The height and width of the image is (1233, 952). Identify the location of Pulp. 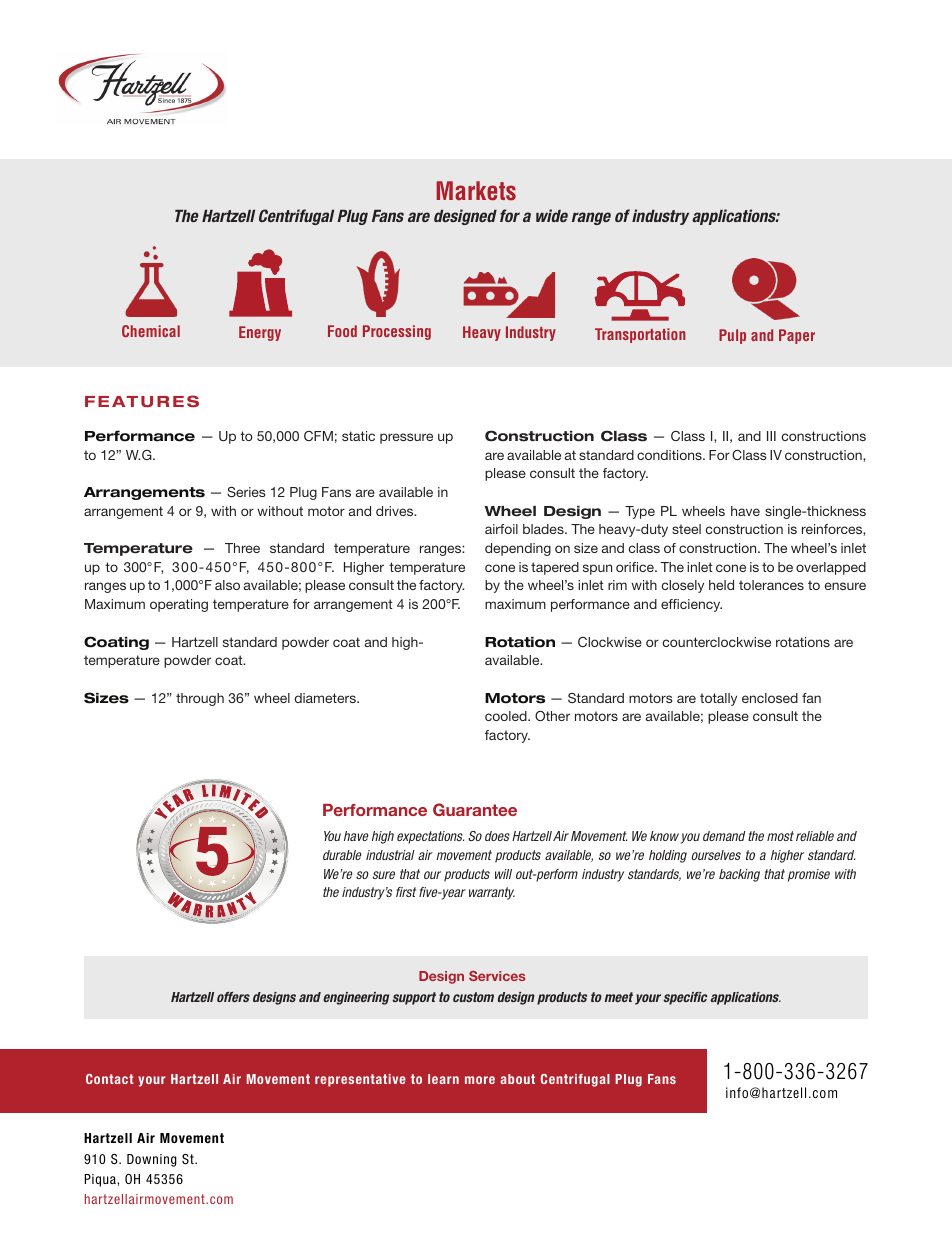
(732, 336).
